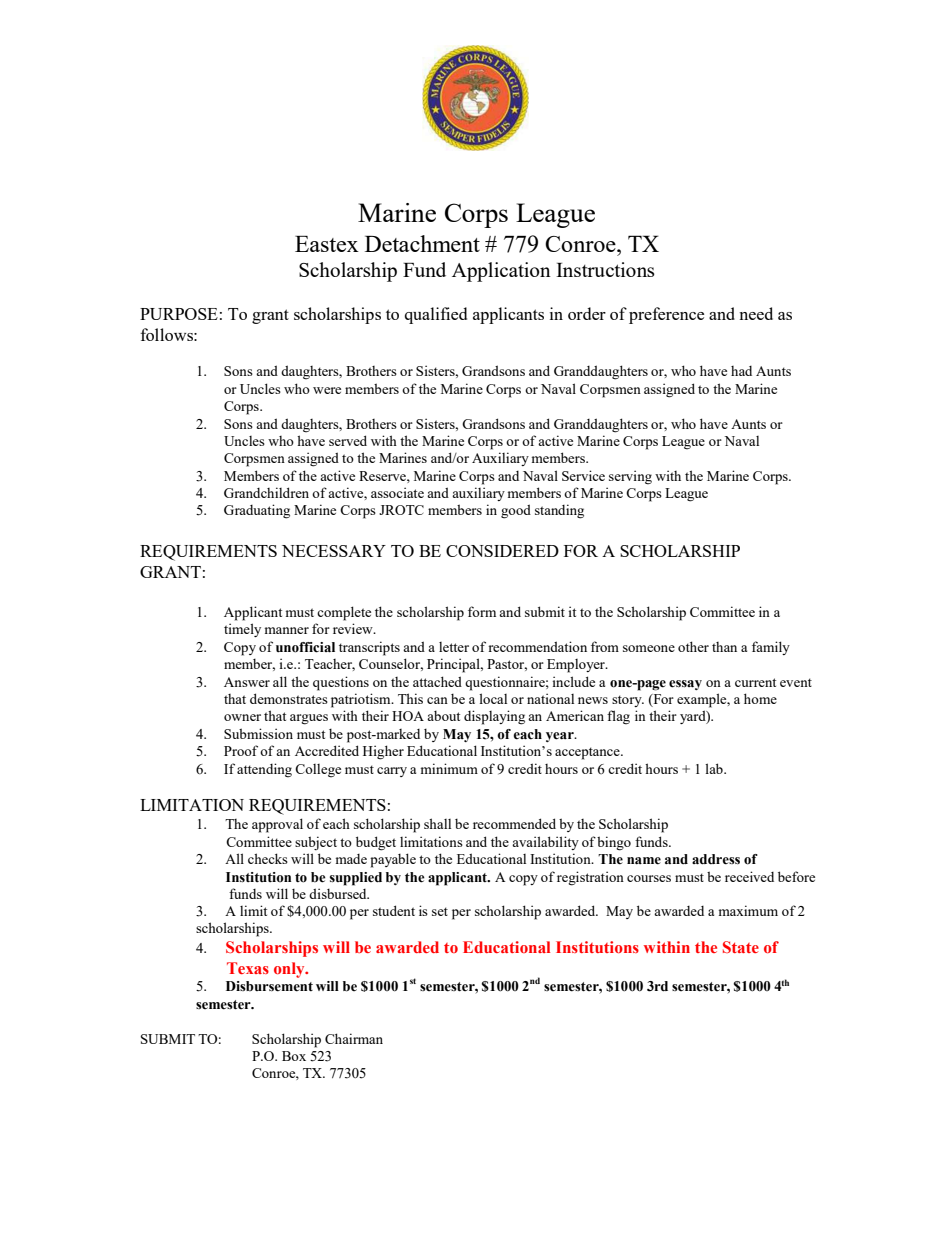 The image size is (952, 1233). I want to click on Box, so click(294, 1056).
